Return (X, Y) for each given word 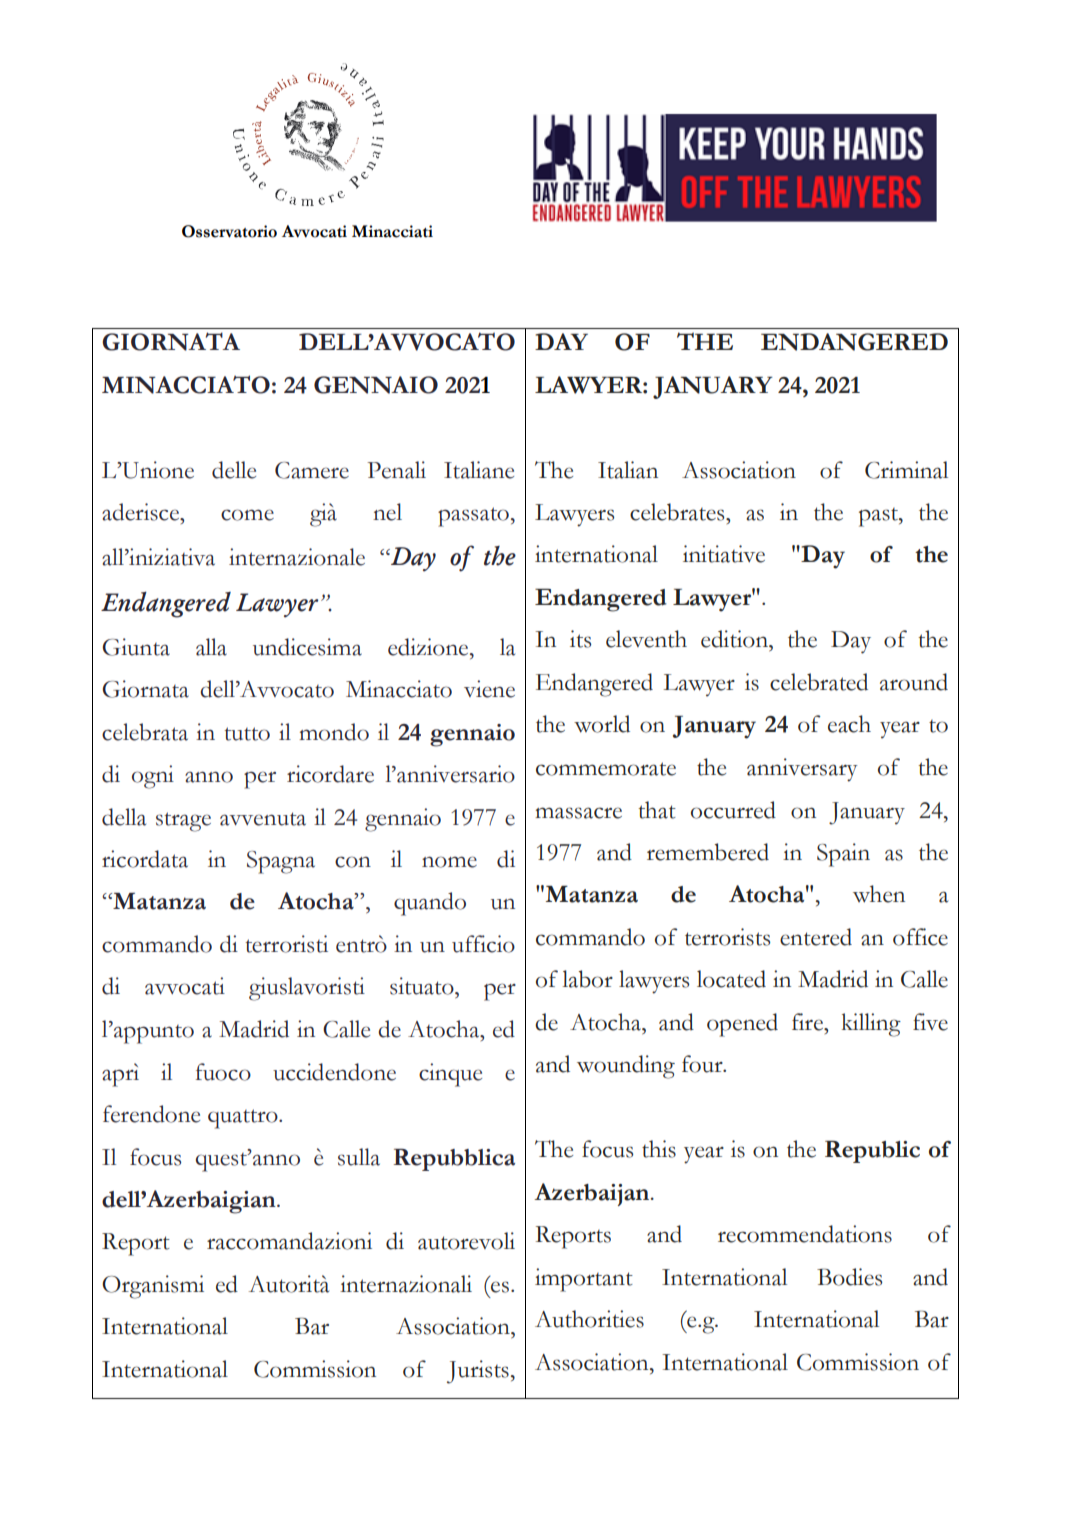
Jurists (478, 1372)
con (353, 862)
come (247, 515)
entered (816, 937)
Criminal (906, 470)
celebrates (678, 512)
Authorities (589, 1319)
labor (587, 979)
